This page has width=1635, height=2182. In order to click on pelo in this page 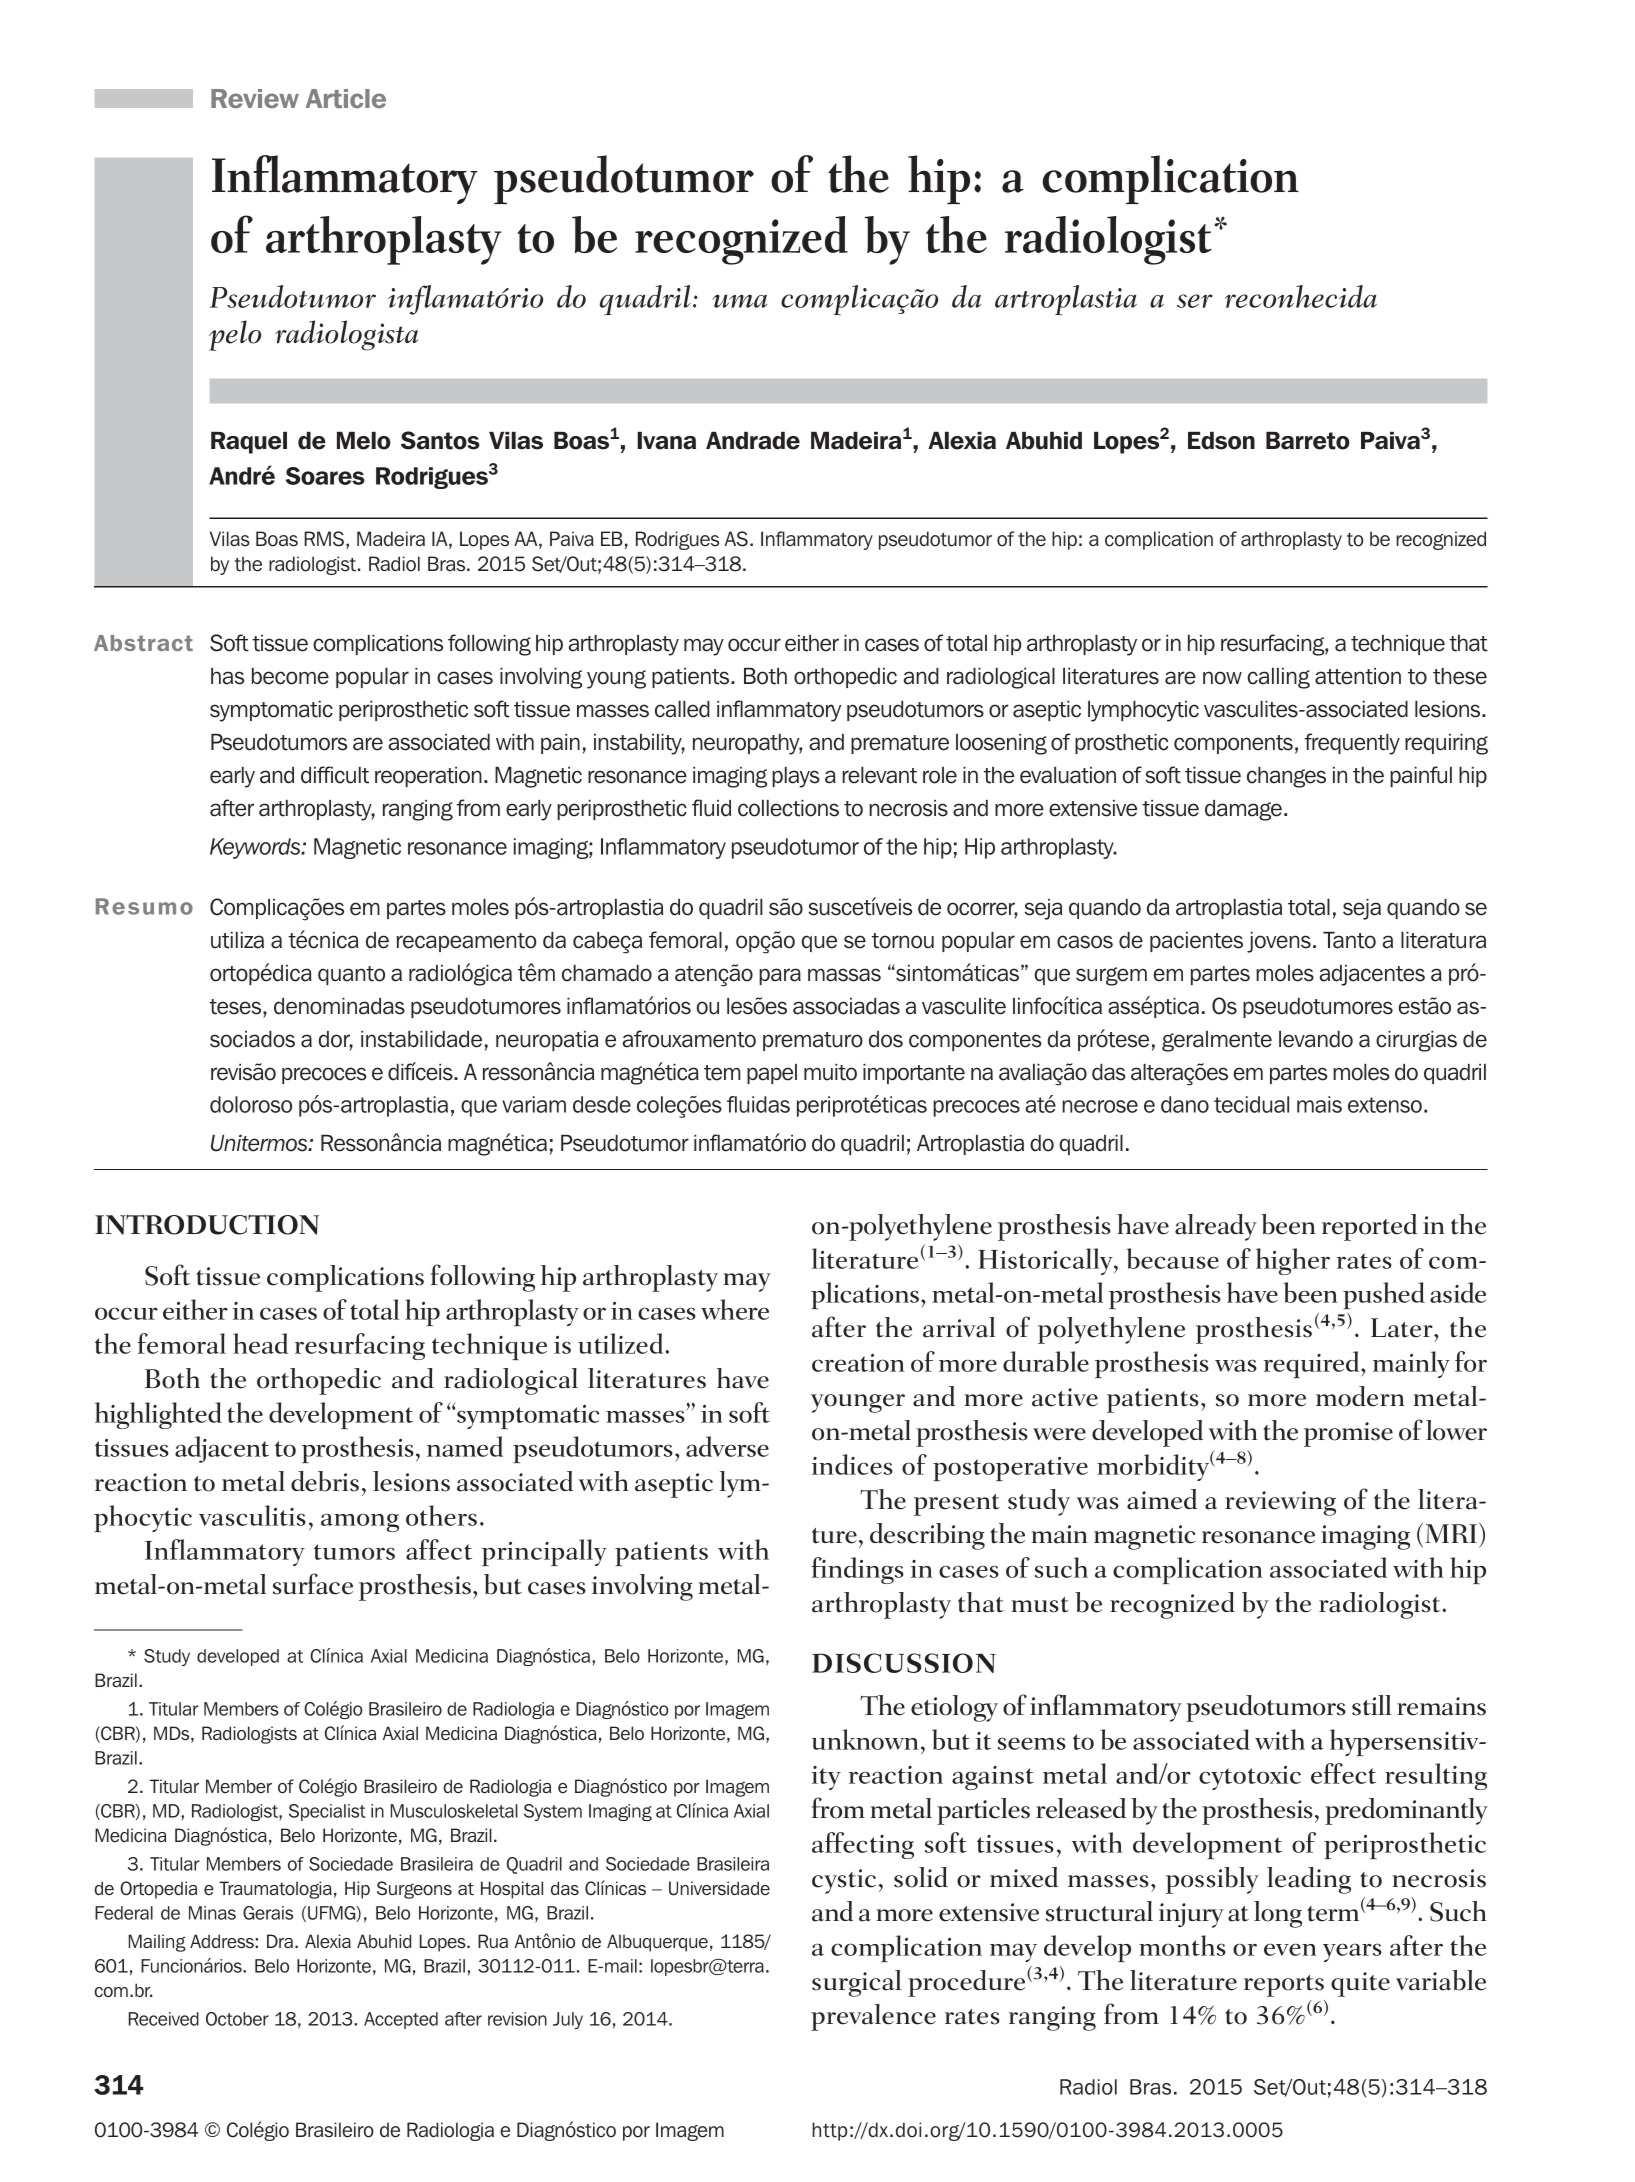, I will do `click(235, 335)`.
